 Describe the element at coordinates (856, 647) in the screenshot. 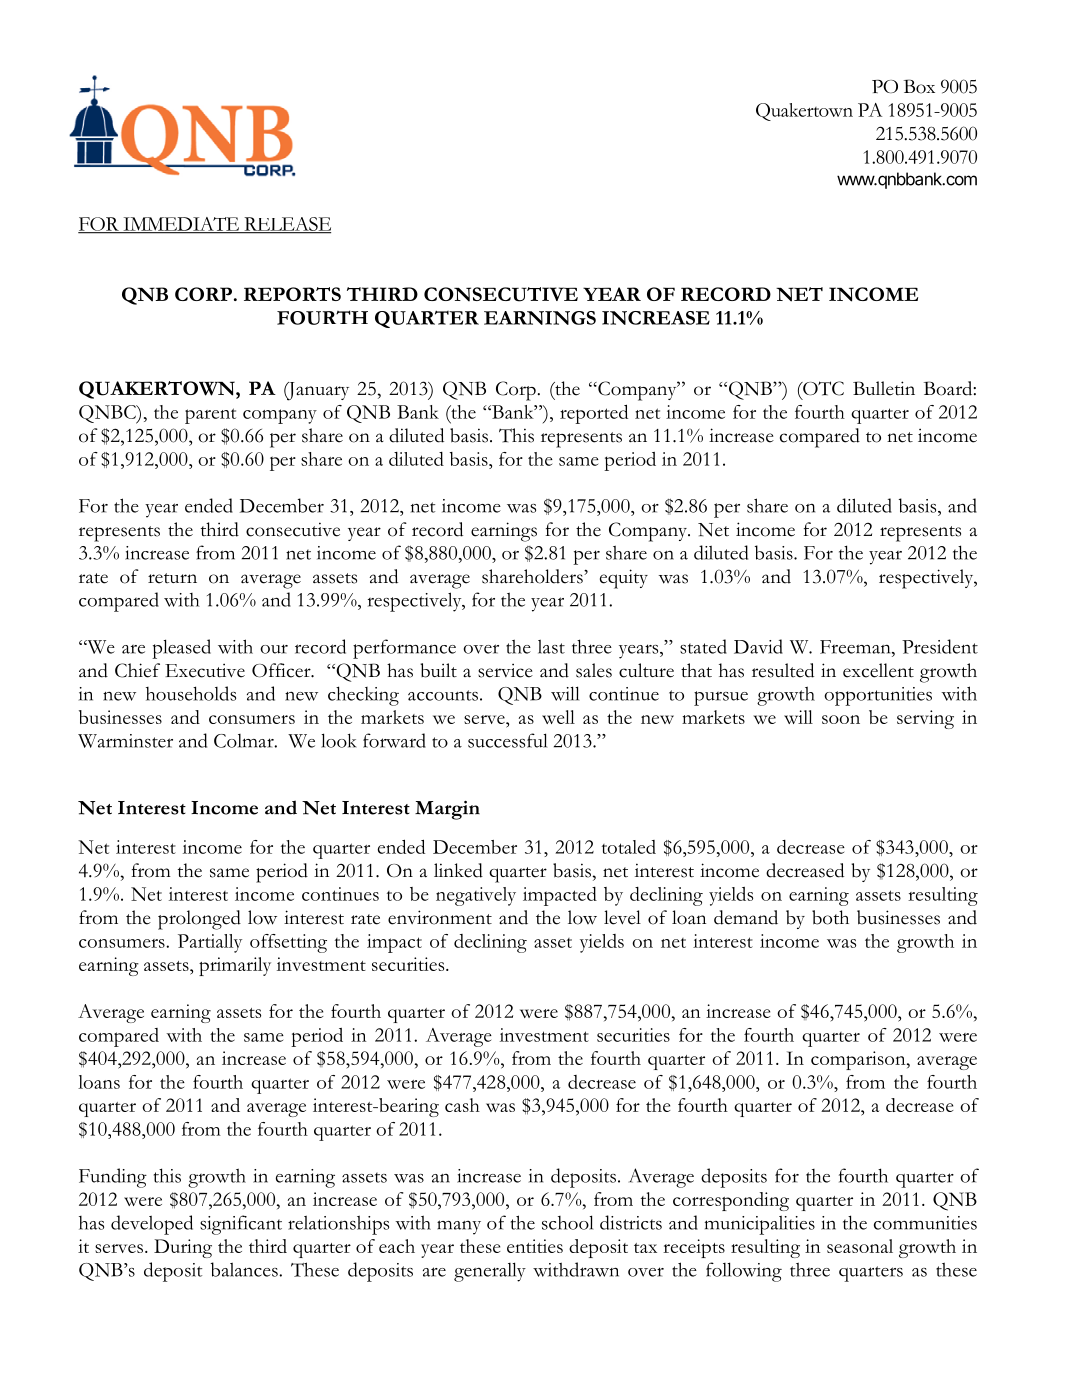

I see `Freeman` at that location.
